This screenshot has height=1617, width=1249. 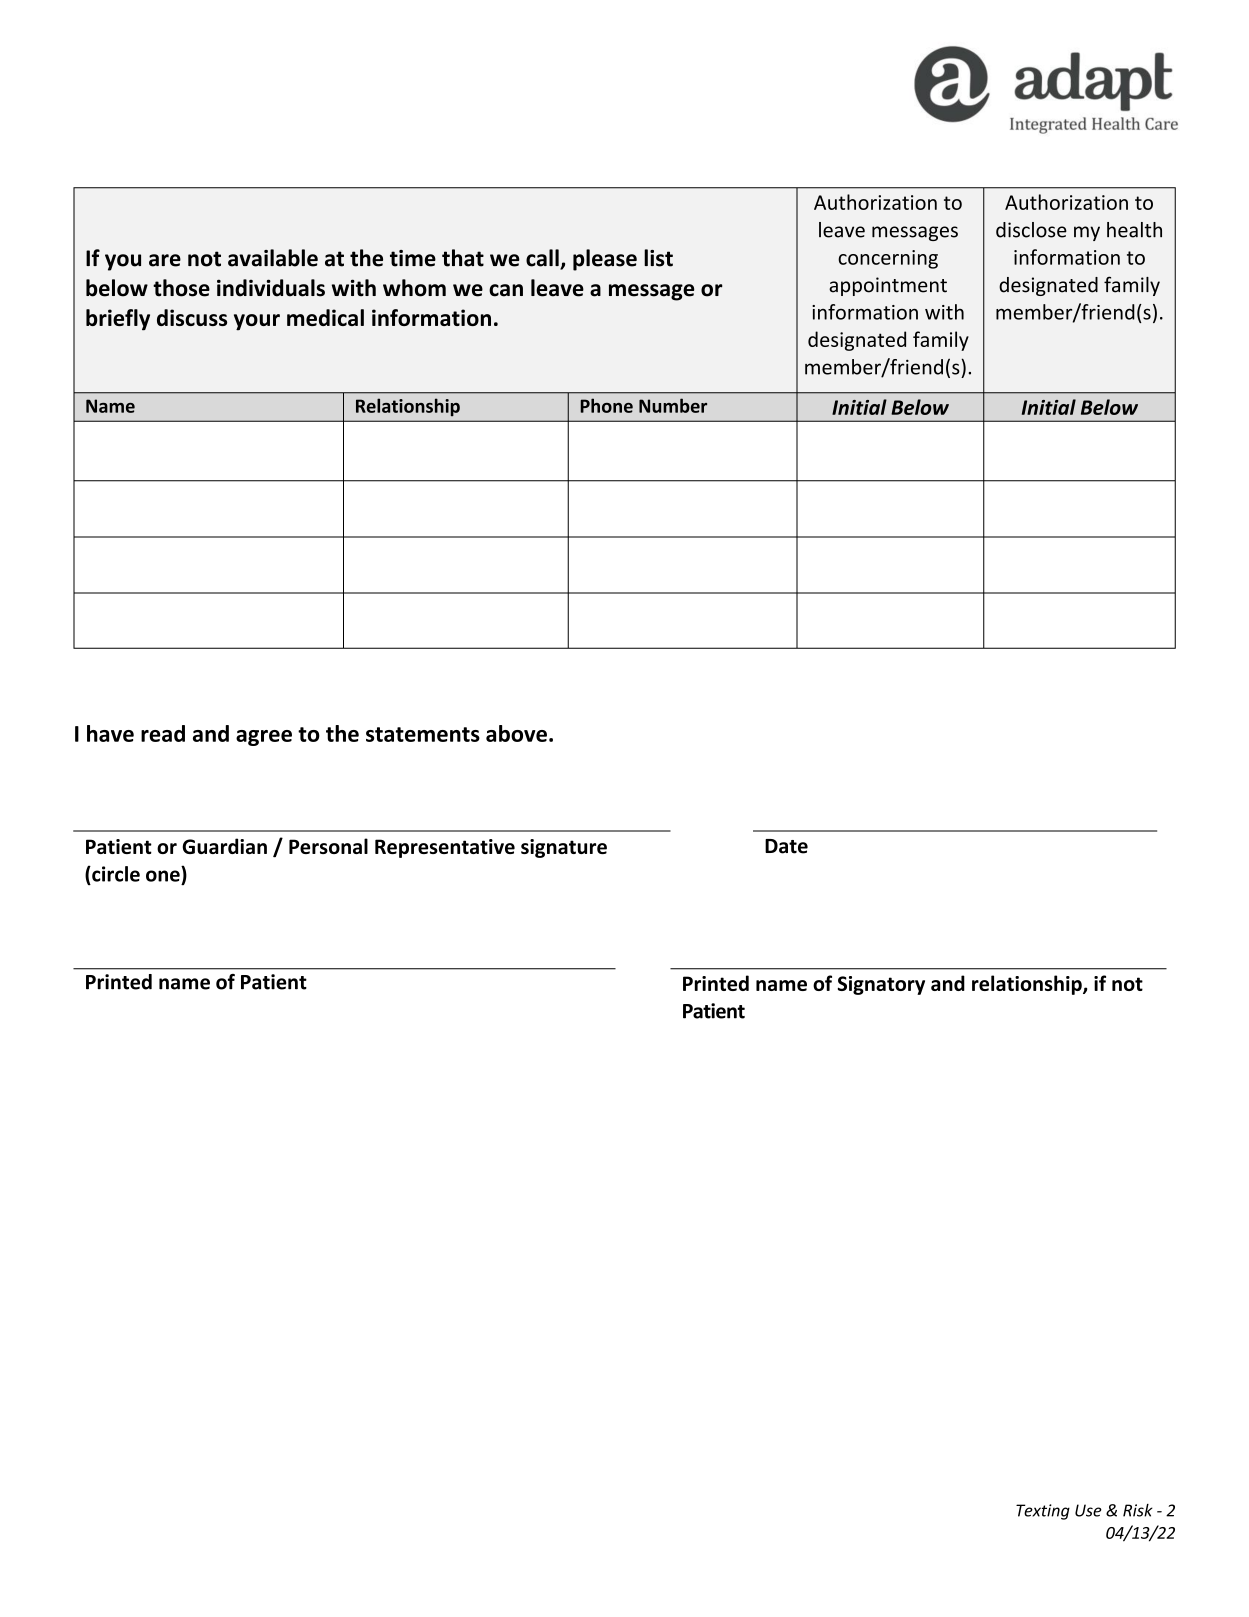 What do you see at coordinates (1088, 1510) in the screenshot?
I see `Use` at bounding box center [1088, 1510].
